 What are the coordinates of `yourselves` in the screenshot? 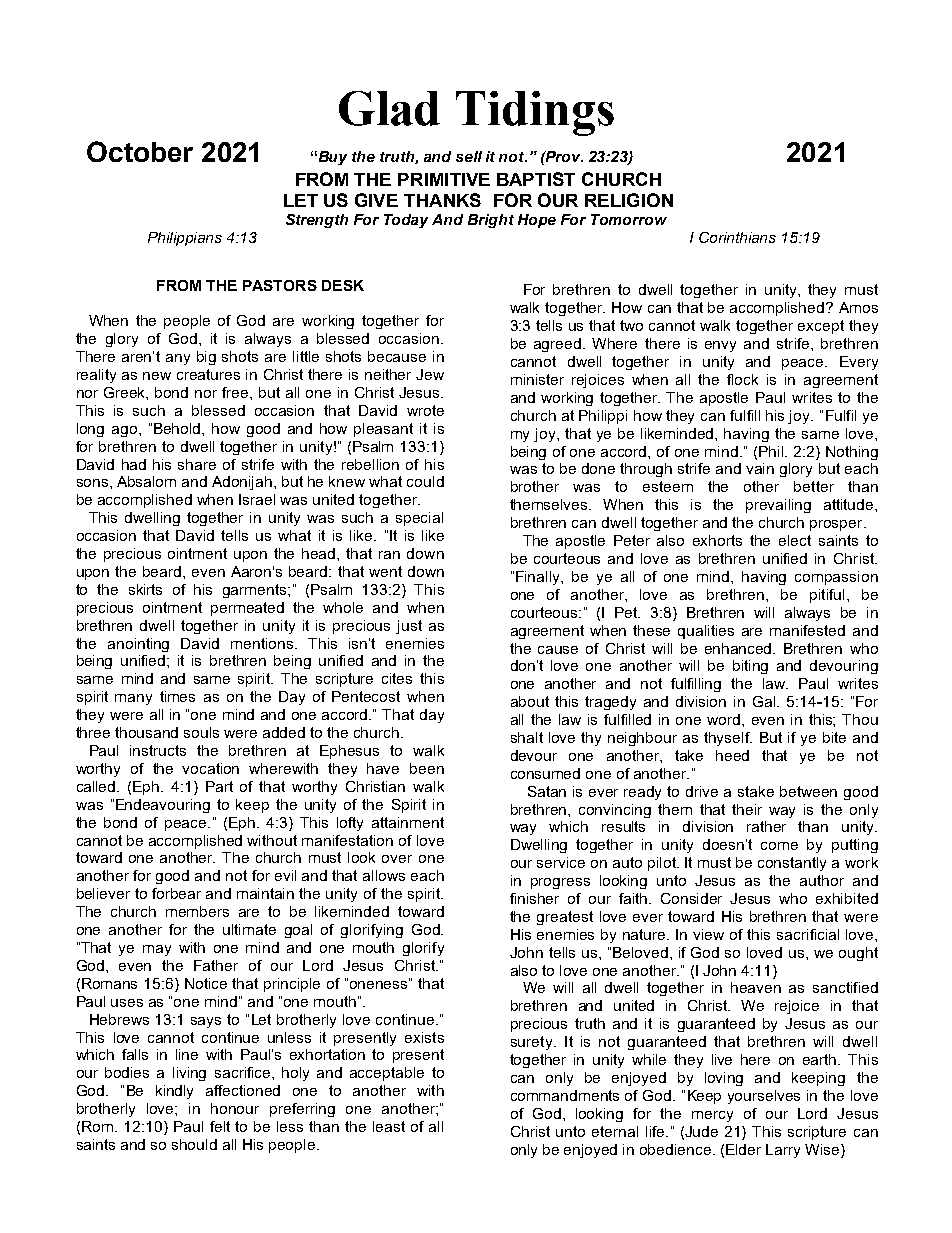 It's located at (764, 1097).
